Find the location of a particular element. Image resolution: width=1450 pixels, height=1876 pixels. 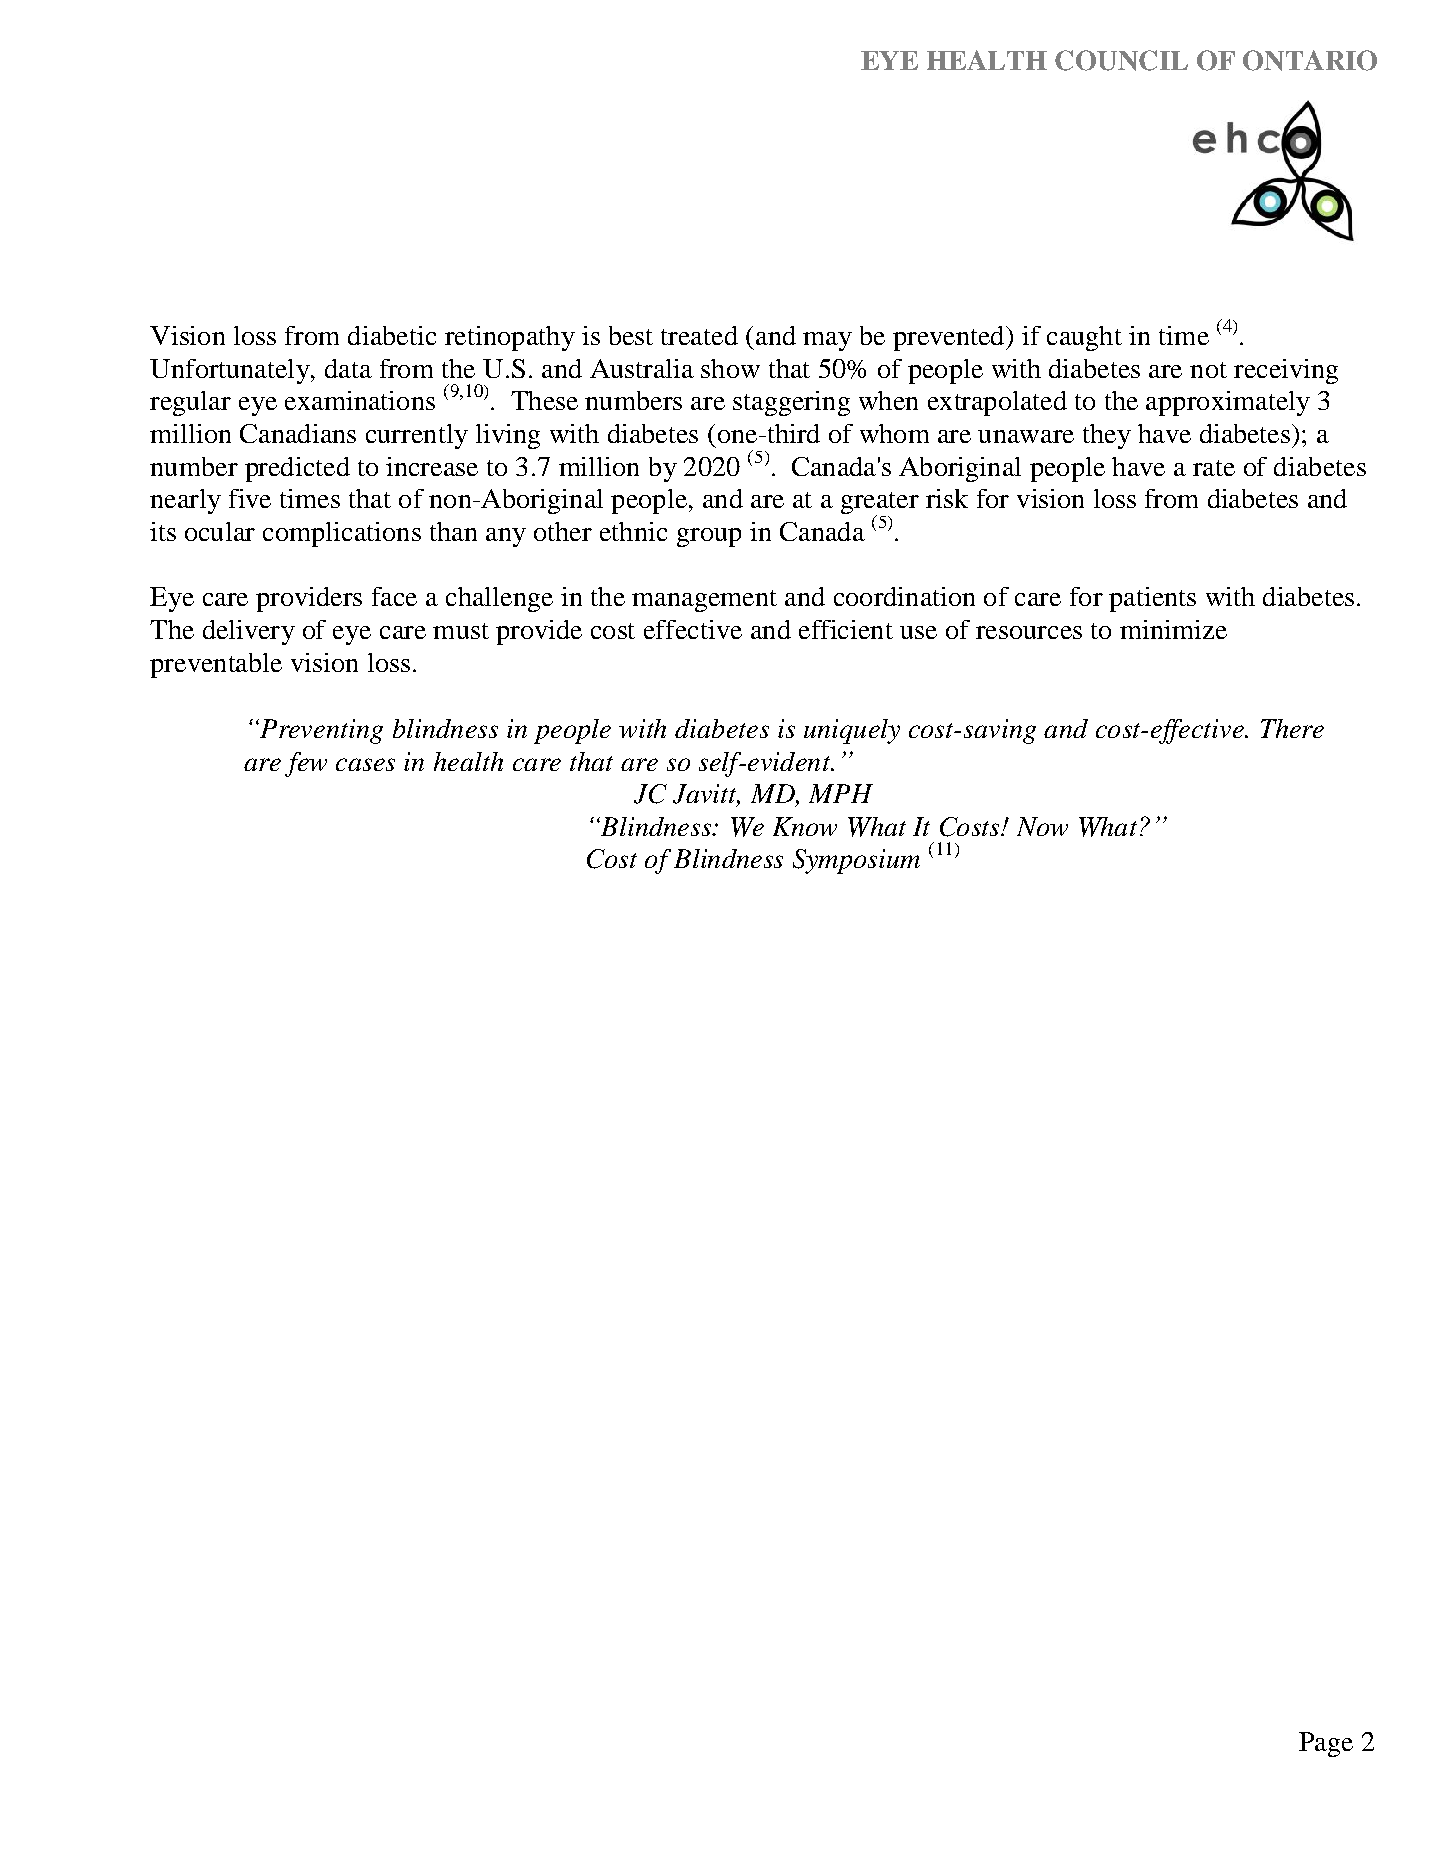

few is located at coordinates (306, 764).
